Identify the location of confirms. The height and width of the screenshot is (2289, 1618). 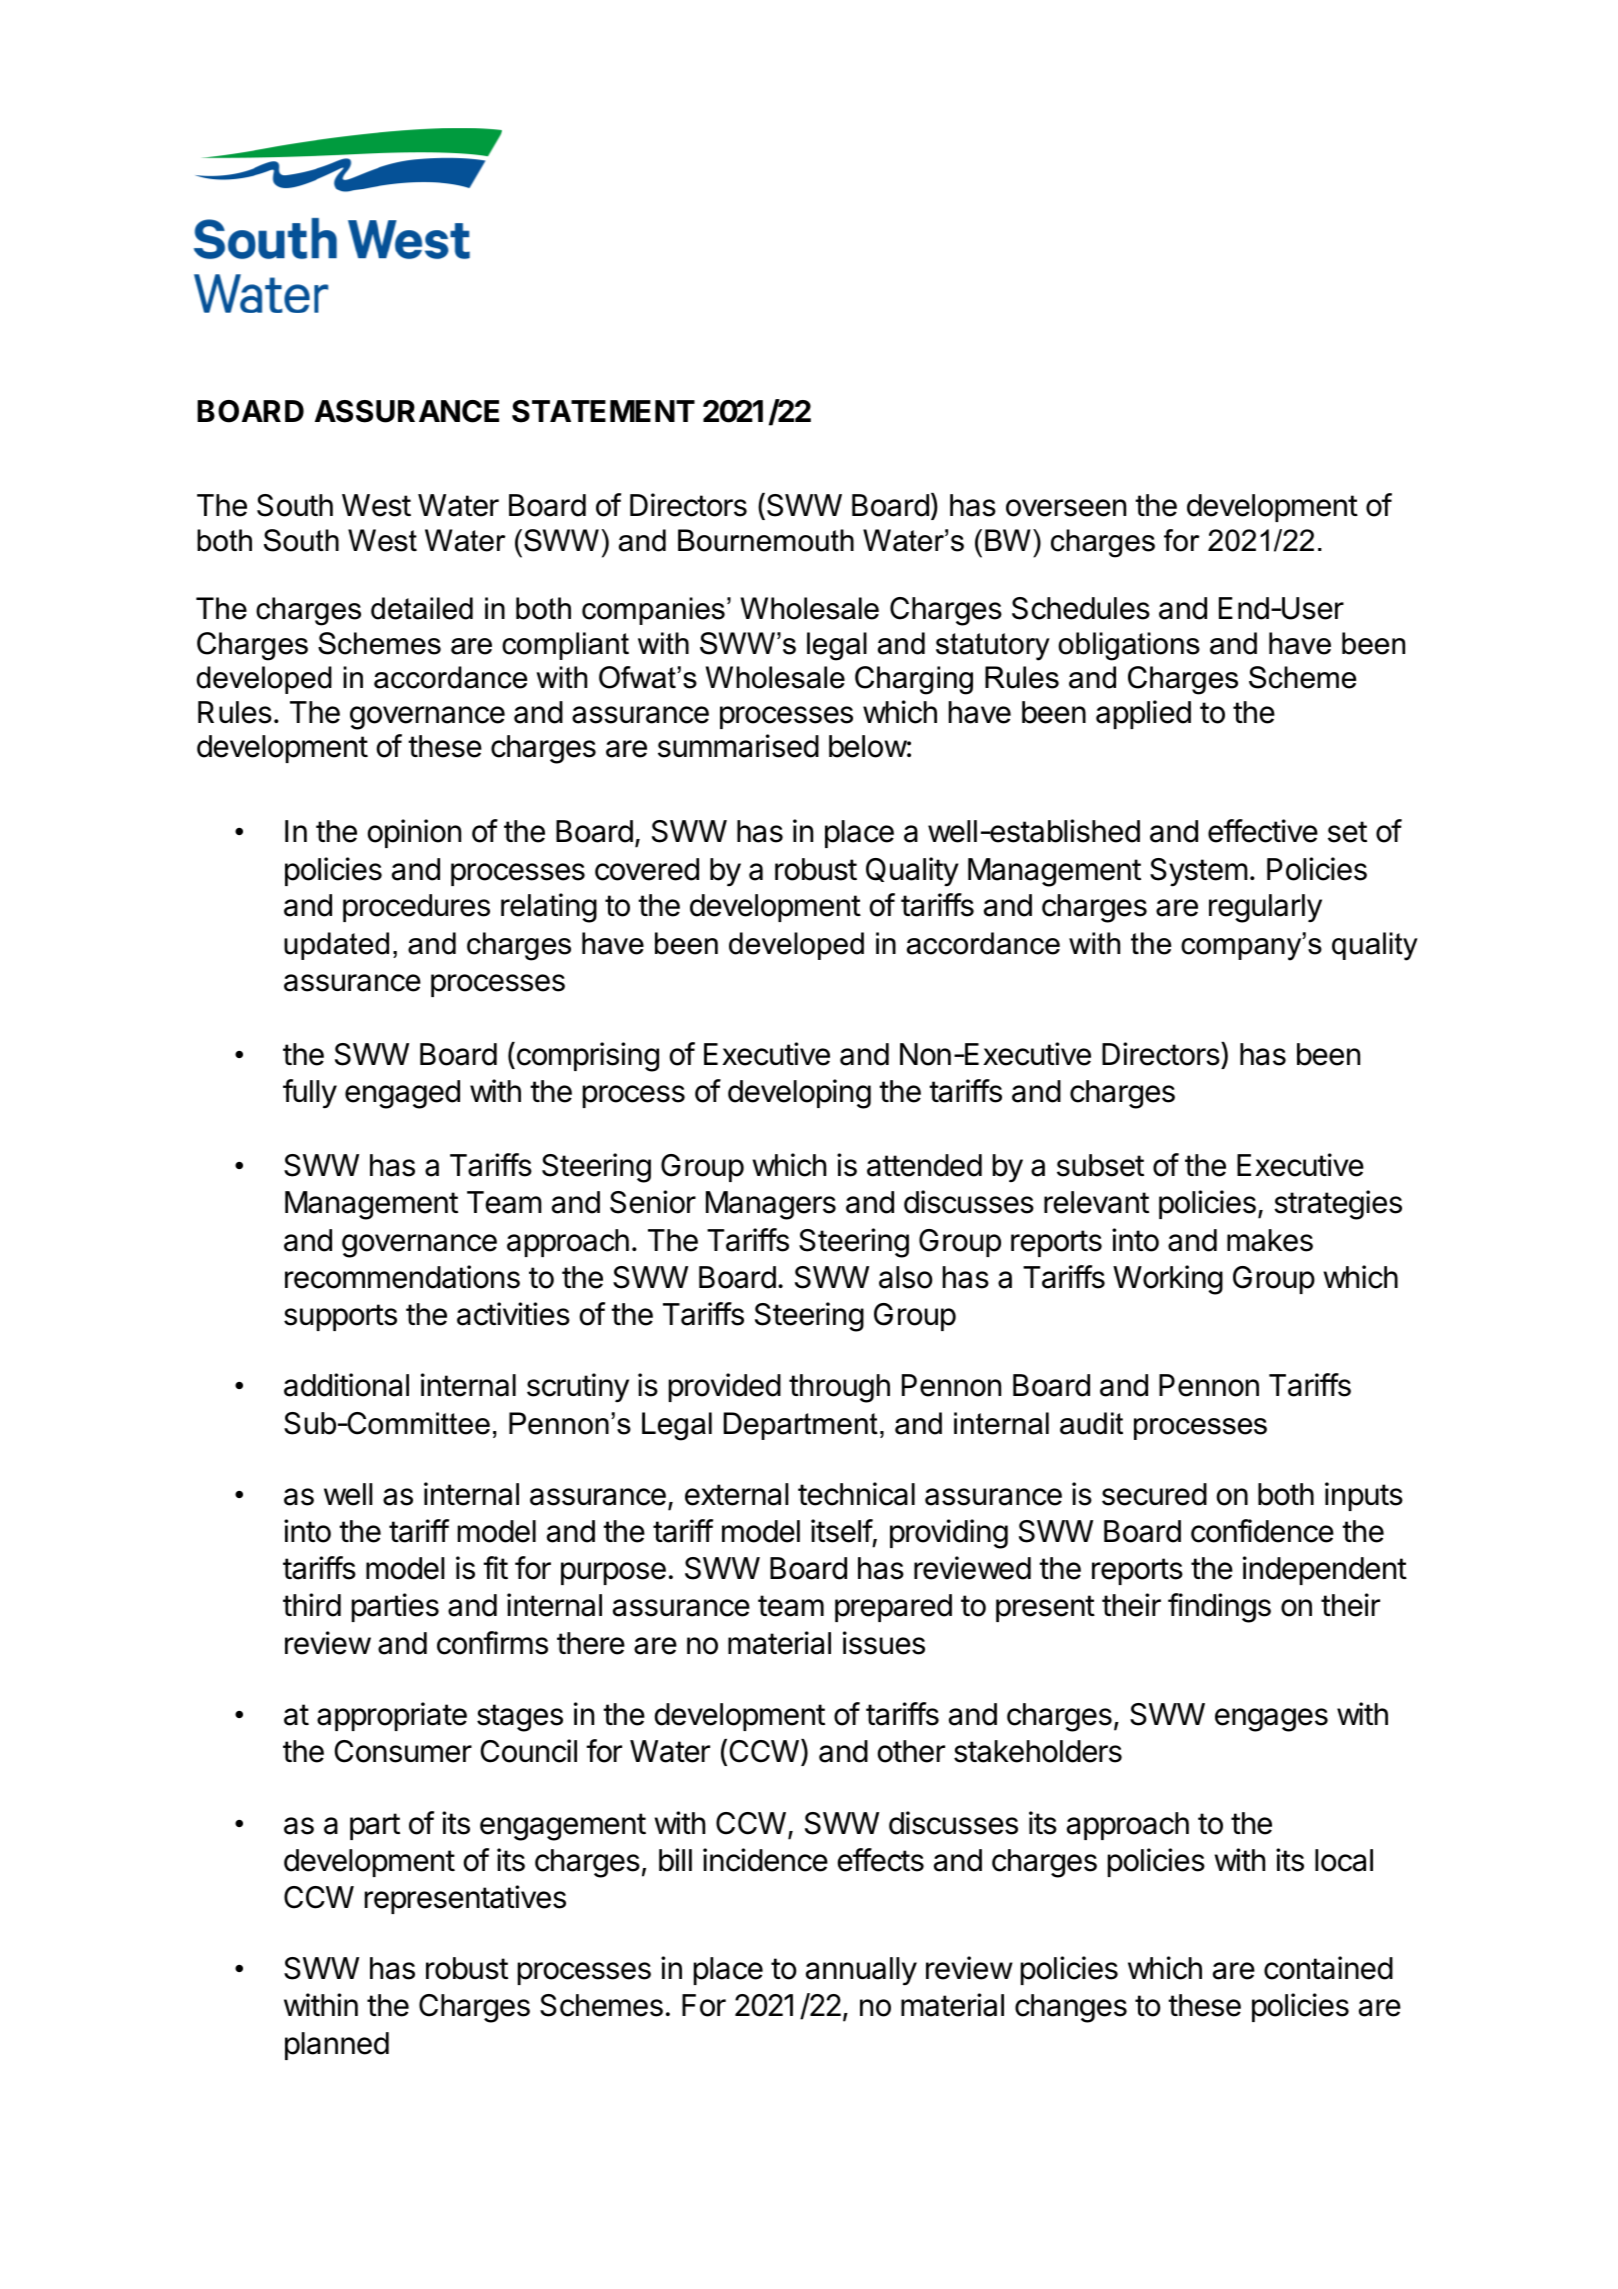
(492, 1643).
